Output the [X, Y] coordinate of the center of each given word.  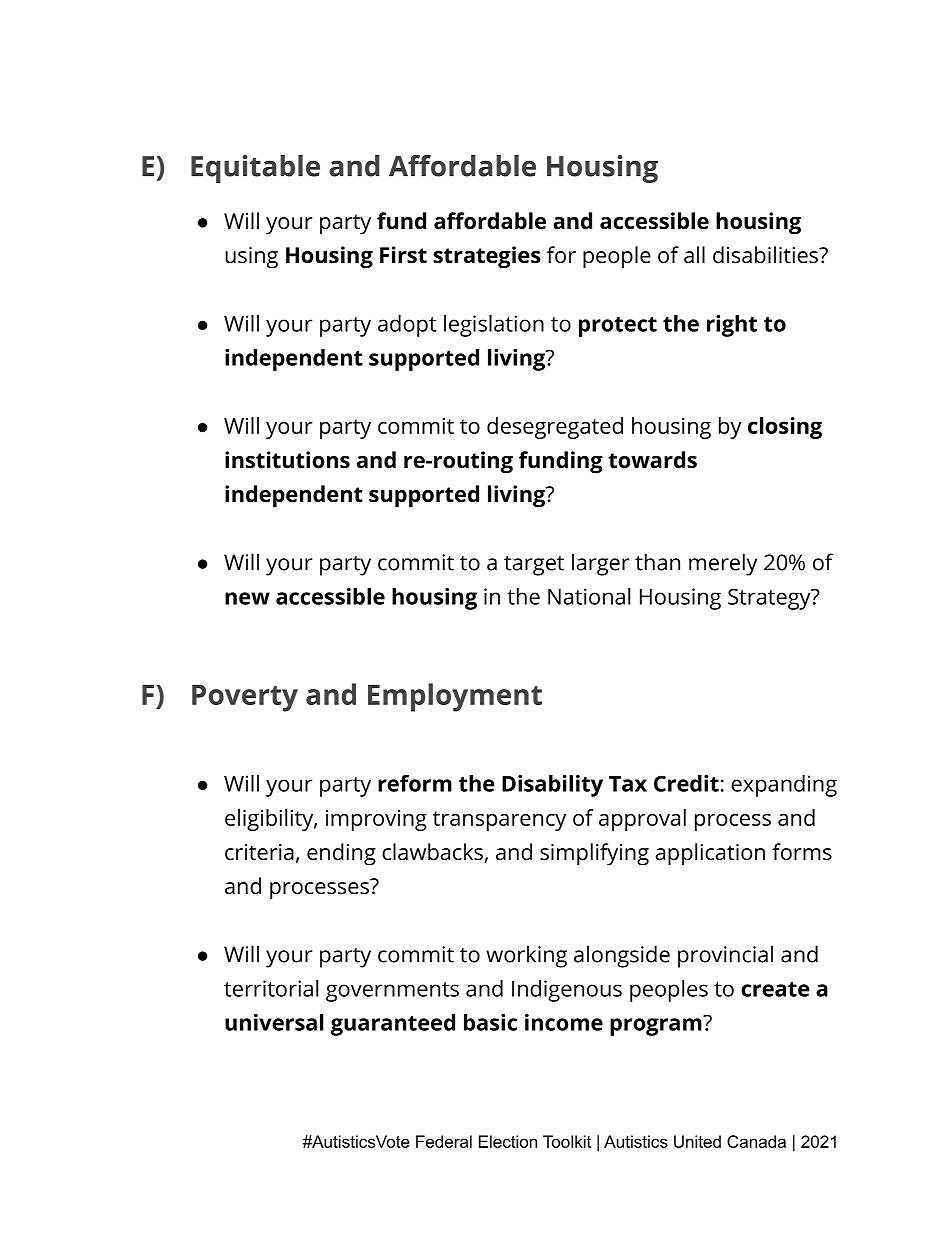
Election [508, 1141]
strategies [487, 257]
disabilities [766, 255]
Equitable [255, 169]
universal [274, 1022]
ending [341, 854]
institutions [287, 460]
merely [723, 564]
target [534, 566]
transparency [499, 821]
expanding [784, 786]
